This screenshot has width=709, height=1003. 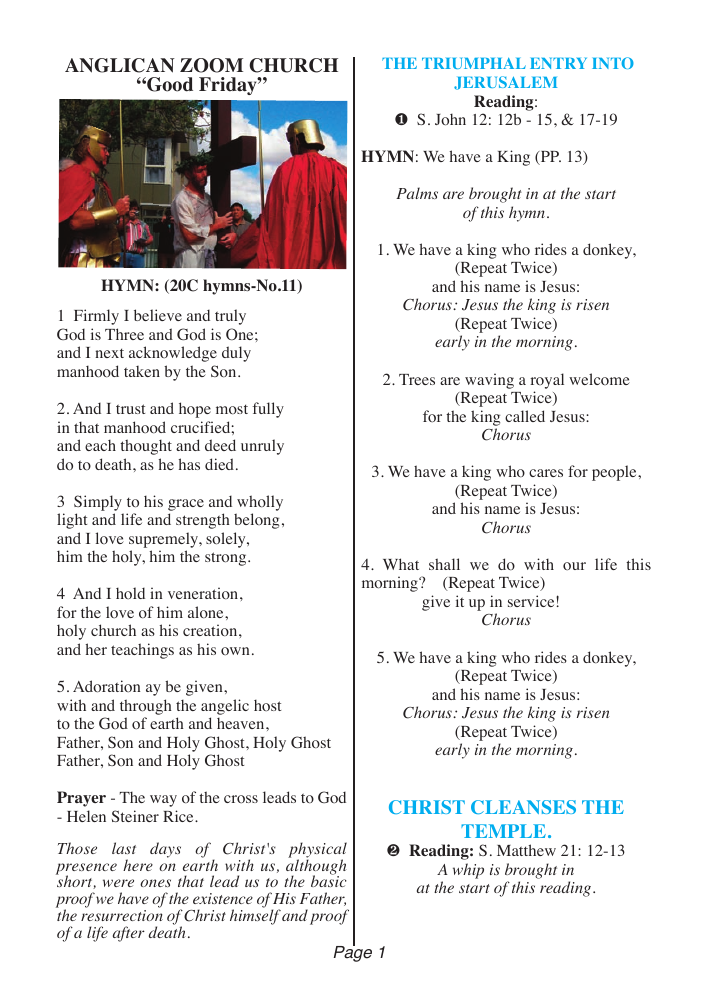 I want to click on heaven, so click(x=242, y=723).
